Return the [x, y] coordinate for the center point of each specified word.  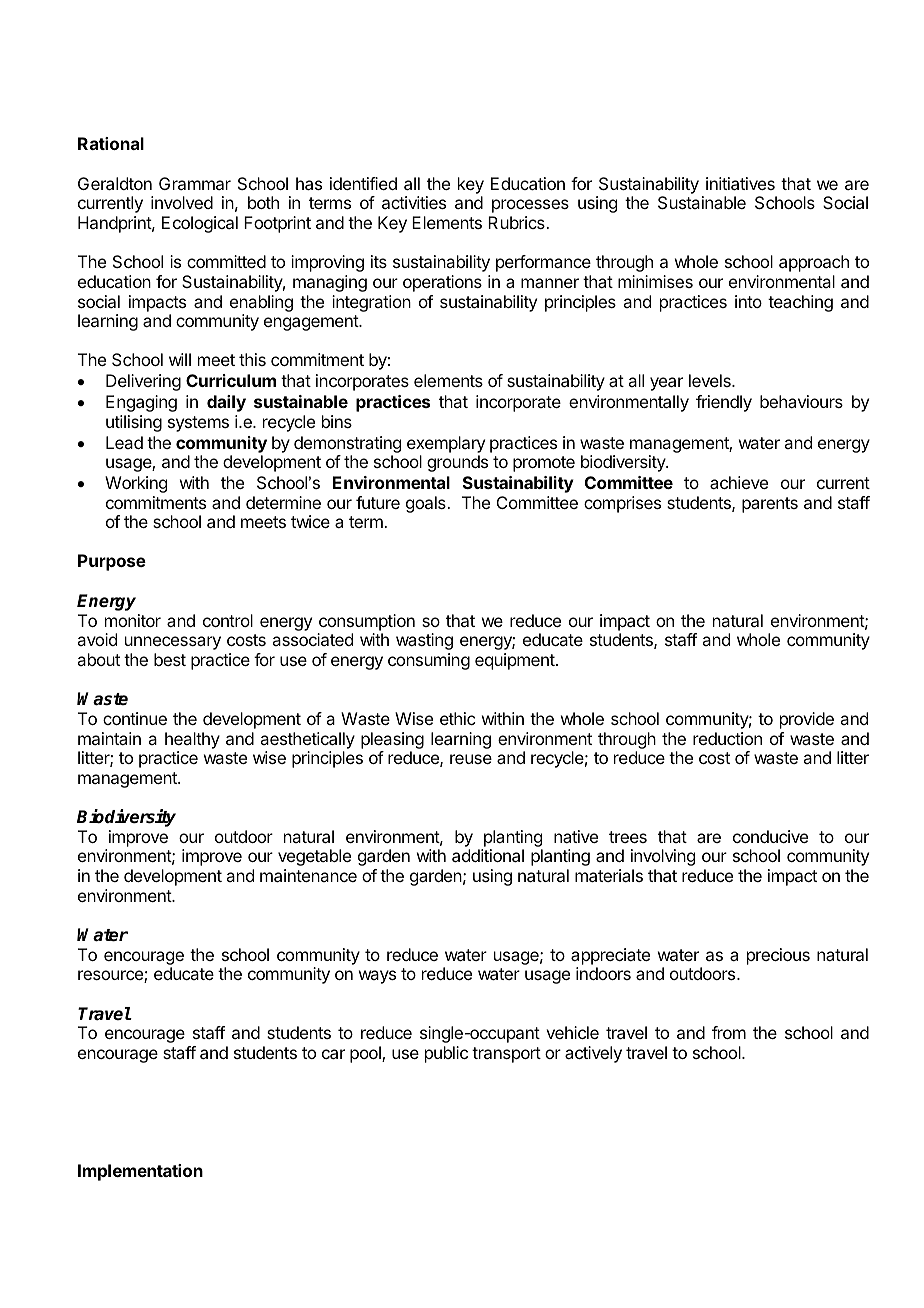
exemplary [446, 444]
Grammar [195, 183]
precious [778, 956]
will [180, 359]
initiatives [740, 183]
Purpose [112, 562]
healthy [192, 740]
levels [711, 380]
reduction [727, 738]
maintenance [308, 875]
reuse [471, 759]
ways [377, 977]
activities [414, 202]
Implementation [140, 1172]
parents [770, 505]
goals [427, 504]
